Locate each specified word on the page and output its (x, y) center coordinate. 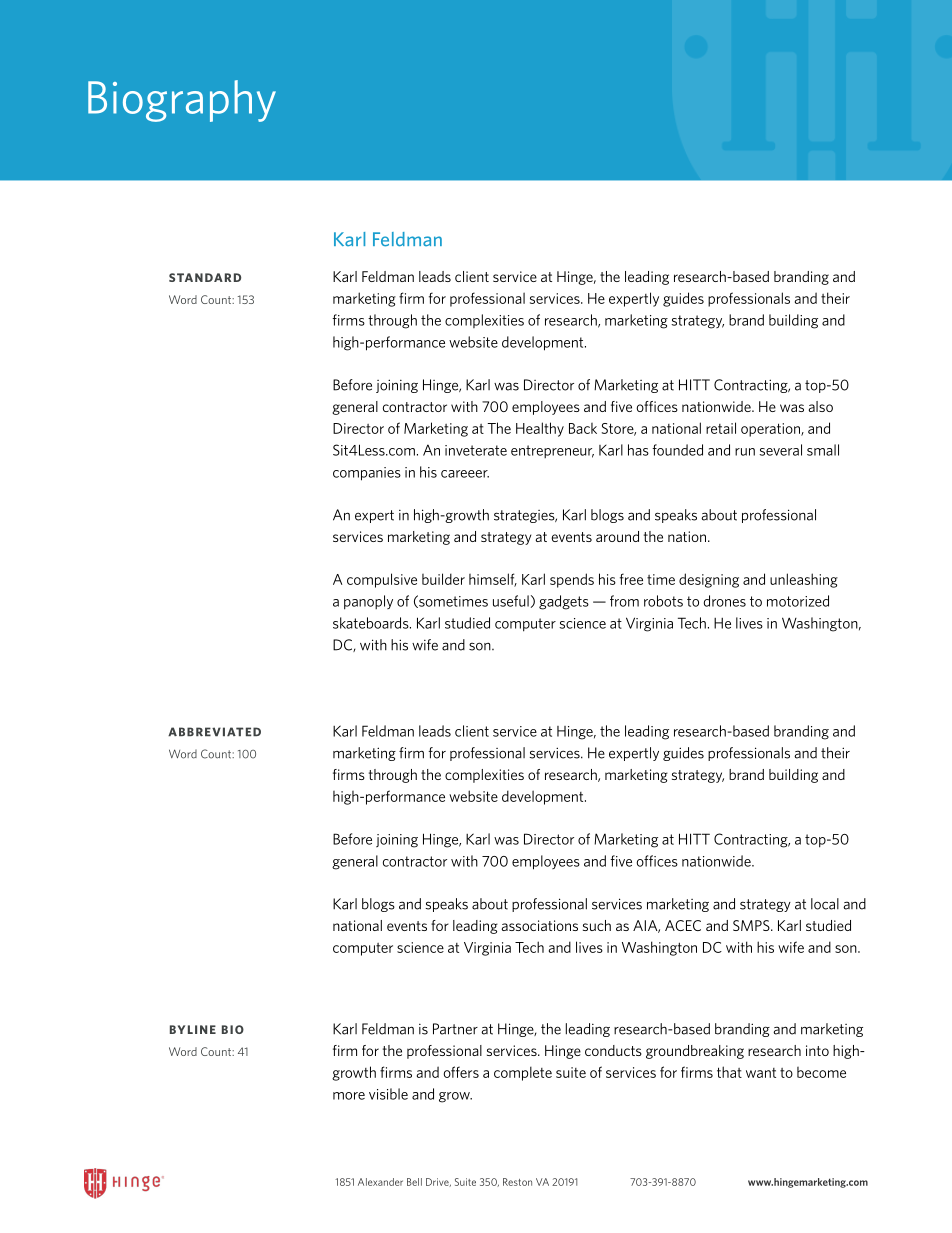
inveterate (476, 450)
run (745, 452)
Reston (517, 1182)
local (825, 904)
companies (367, 474)
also (820, 406)
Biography (182, 101)
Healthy (540, 429)
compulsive (382, 580)
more (349, 1096)
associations (539, 925)
